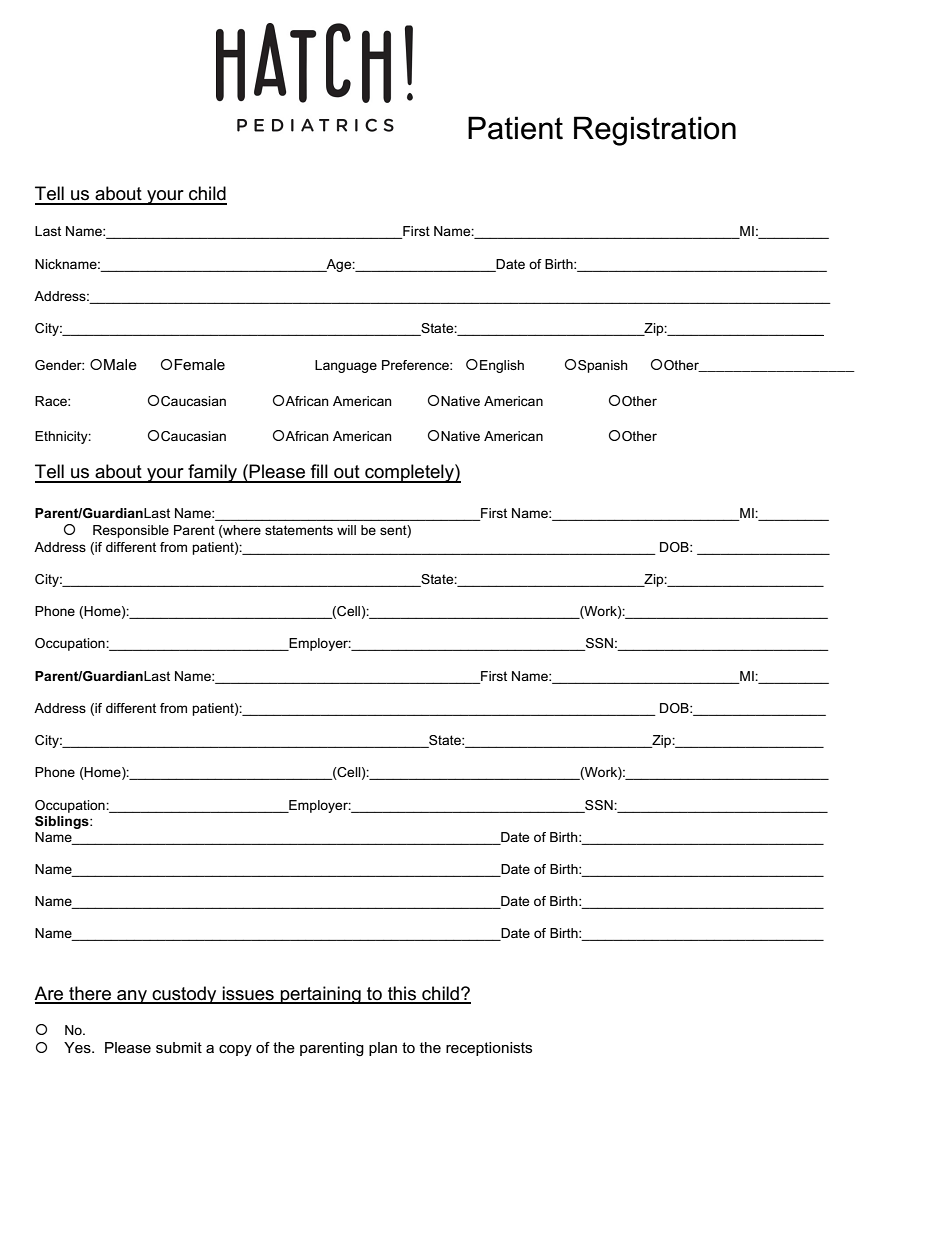  Describe the element at coordinates (63, 822) in the screenshot. I see `Siblings` at that location.
